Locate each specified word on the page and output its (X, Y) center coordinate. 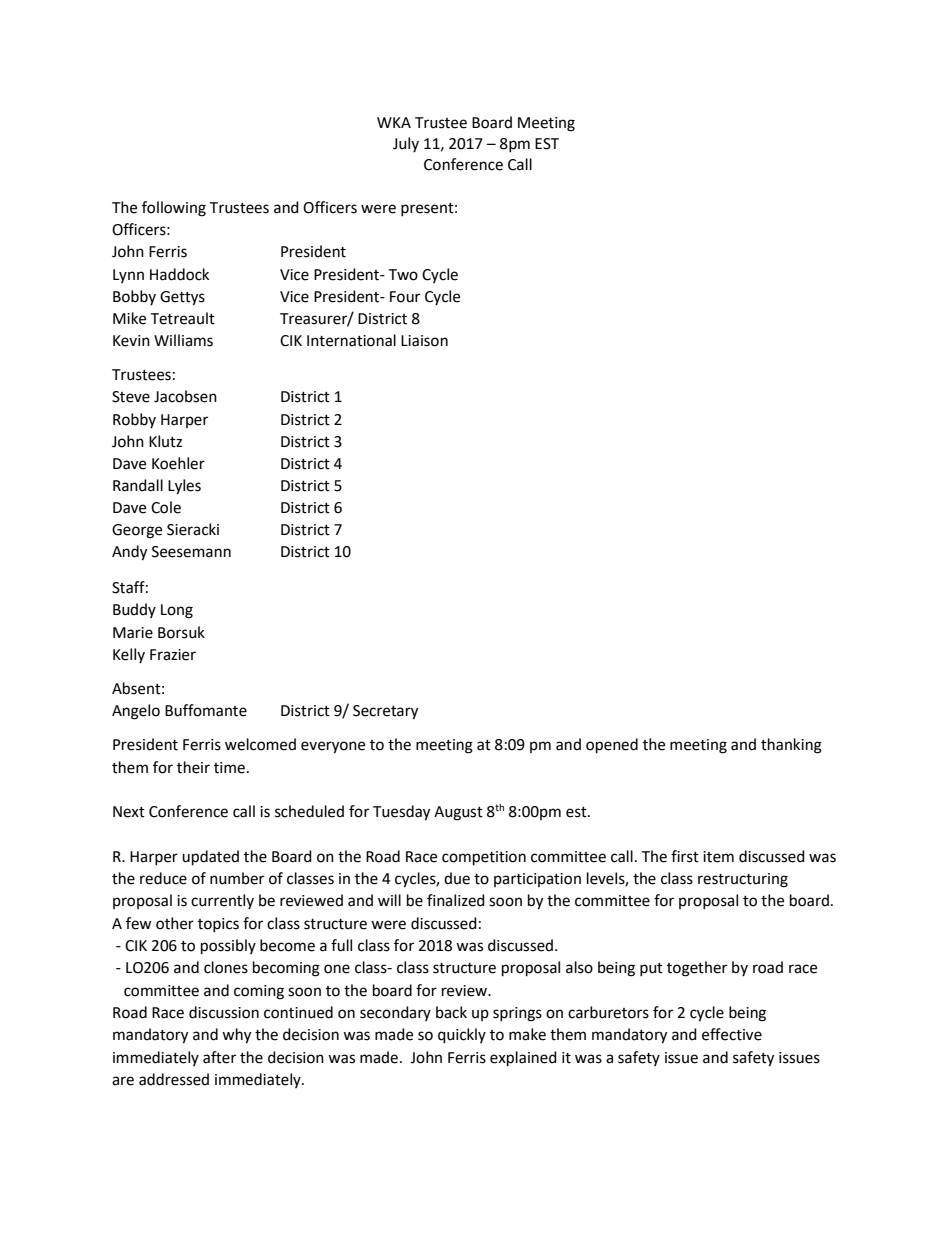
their (193, 767)
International (351, 340)
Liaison (424, 341)
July (406, 144)
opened (612, 746)
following (174, 209)
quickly (462, 1036)
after (219, 1057)
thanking (791, 746)
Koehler (178, 463)
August (458, 813)
